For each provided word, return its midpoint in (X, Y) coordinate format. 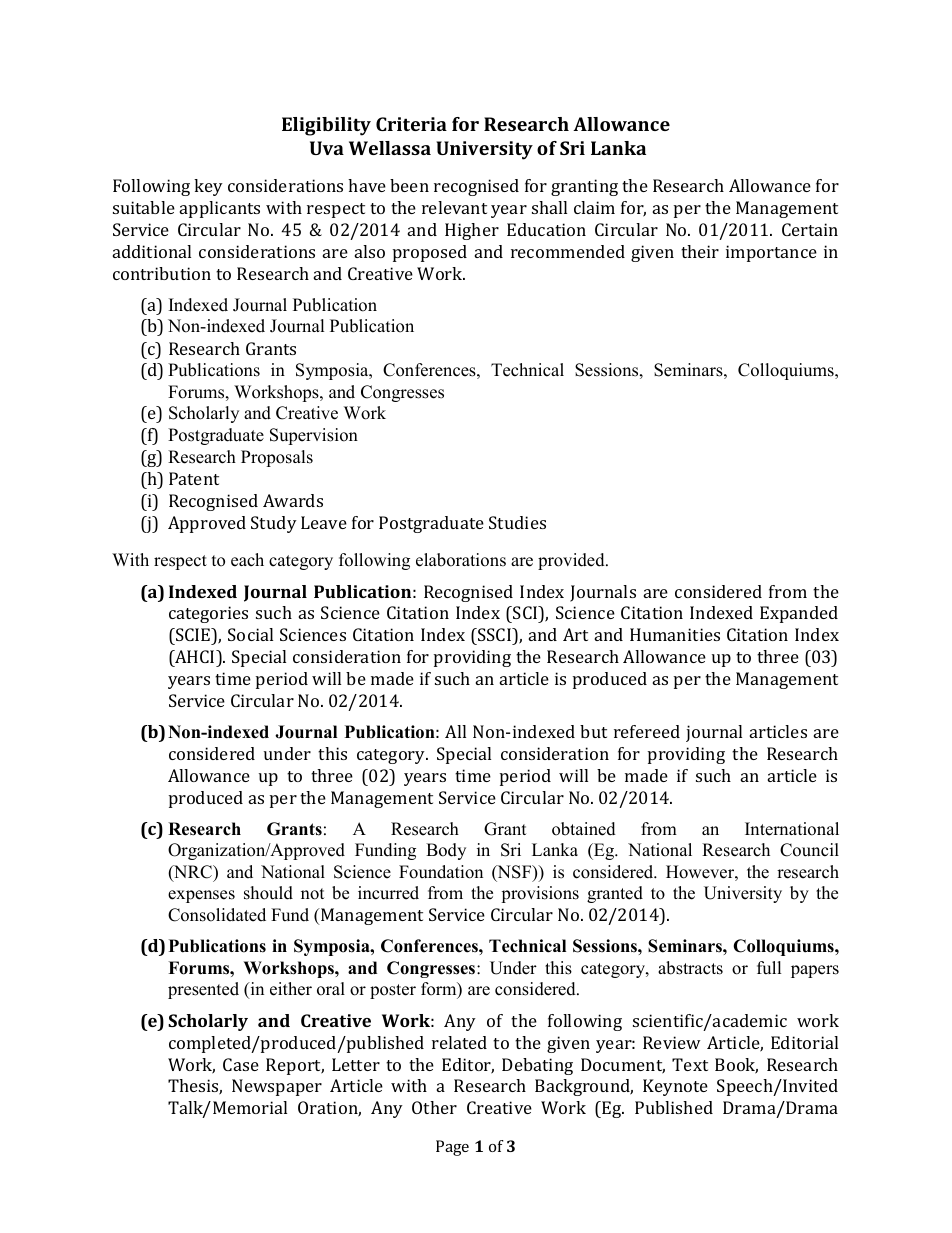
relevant (454, 207)
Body (446, 851)
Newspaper (277, 1087)
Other (434, 1107)
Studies (517, 522)
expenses (201, 896)
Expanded (799, 614)
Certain (810, 229)
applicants (220, 209)
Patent (194, 478)
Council (809, 850)
